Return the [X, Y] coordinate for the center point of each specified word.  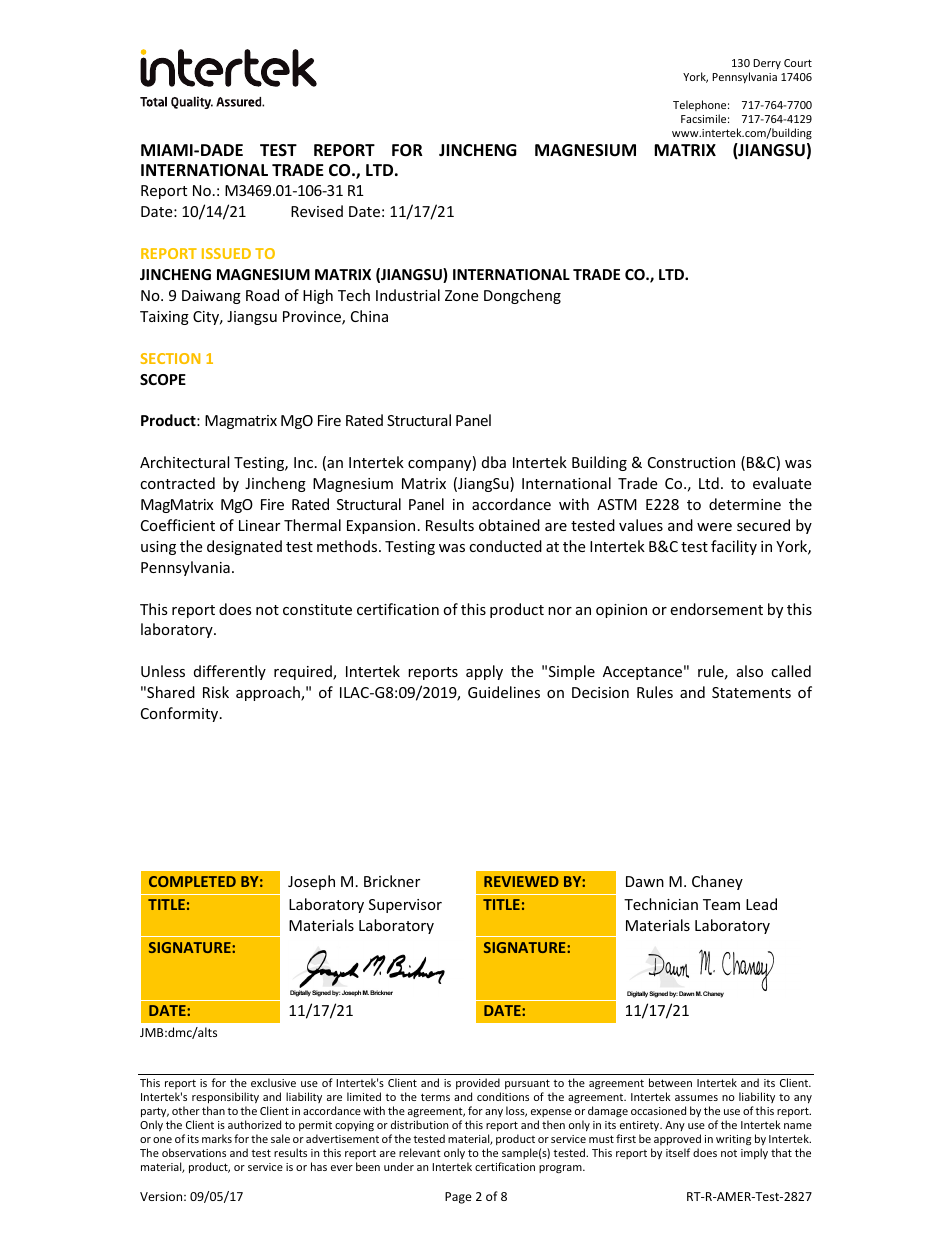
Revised [317, 211]
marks [217, 1138]
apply [484, 672]
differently [230, 672]
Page [458, 1198]
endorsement [716, 609]
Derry [767, 64]
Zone [461, 295]
